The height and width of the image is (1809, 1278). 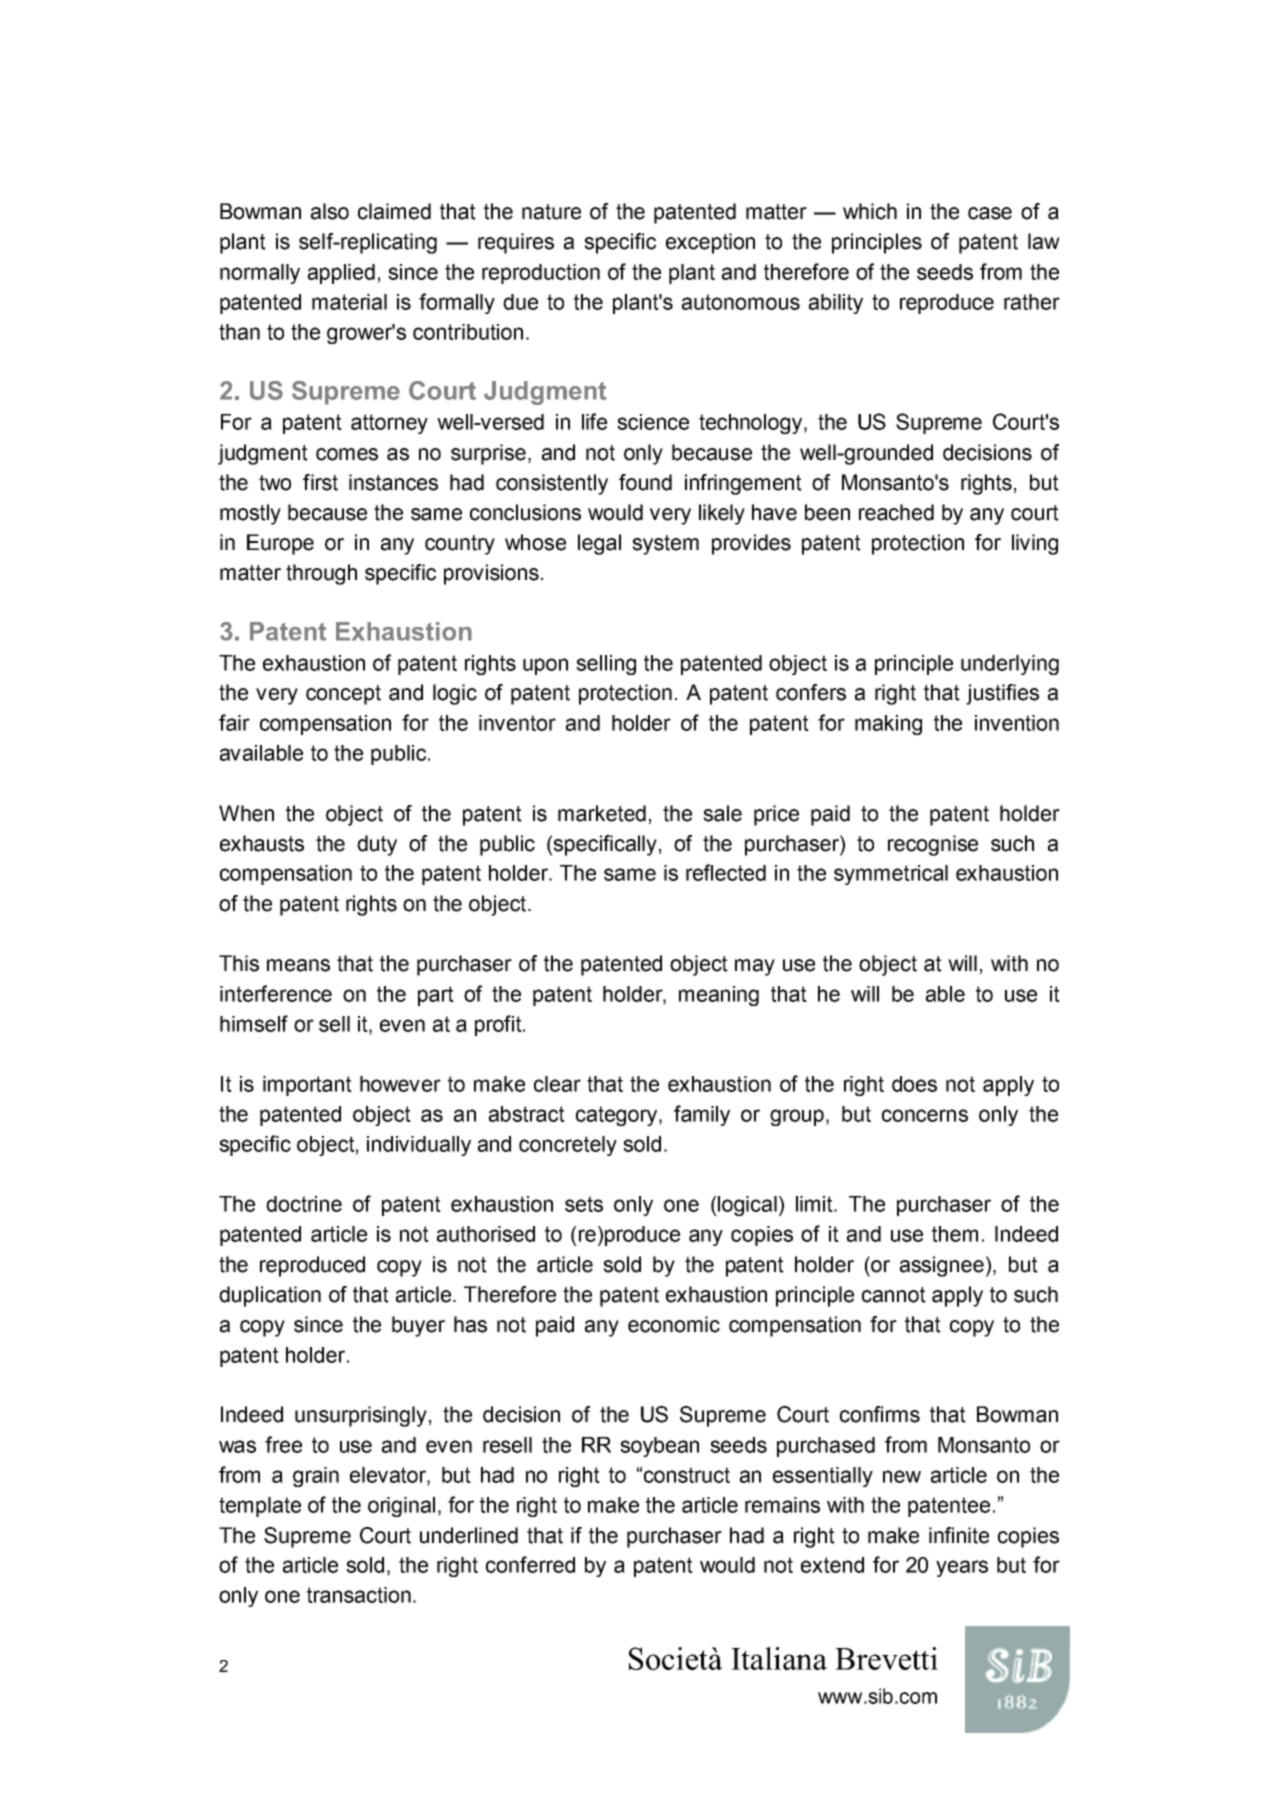 I want to click on concerns, so click(x=925, y=1115).
